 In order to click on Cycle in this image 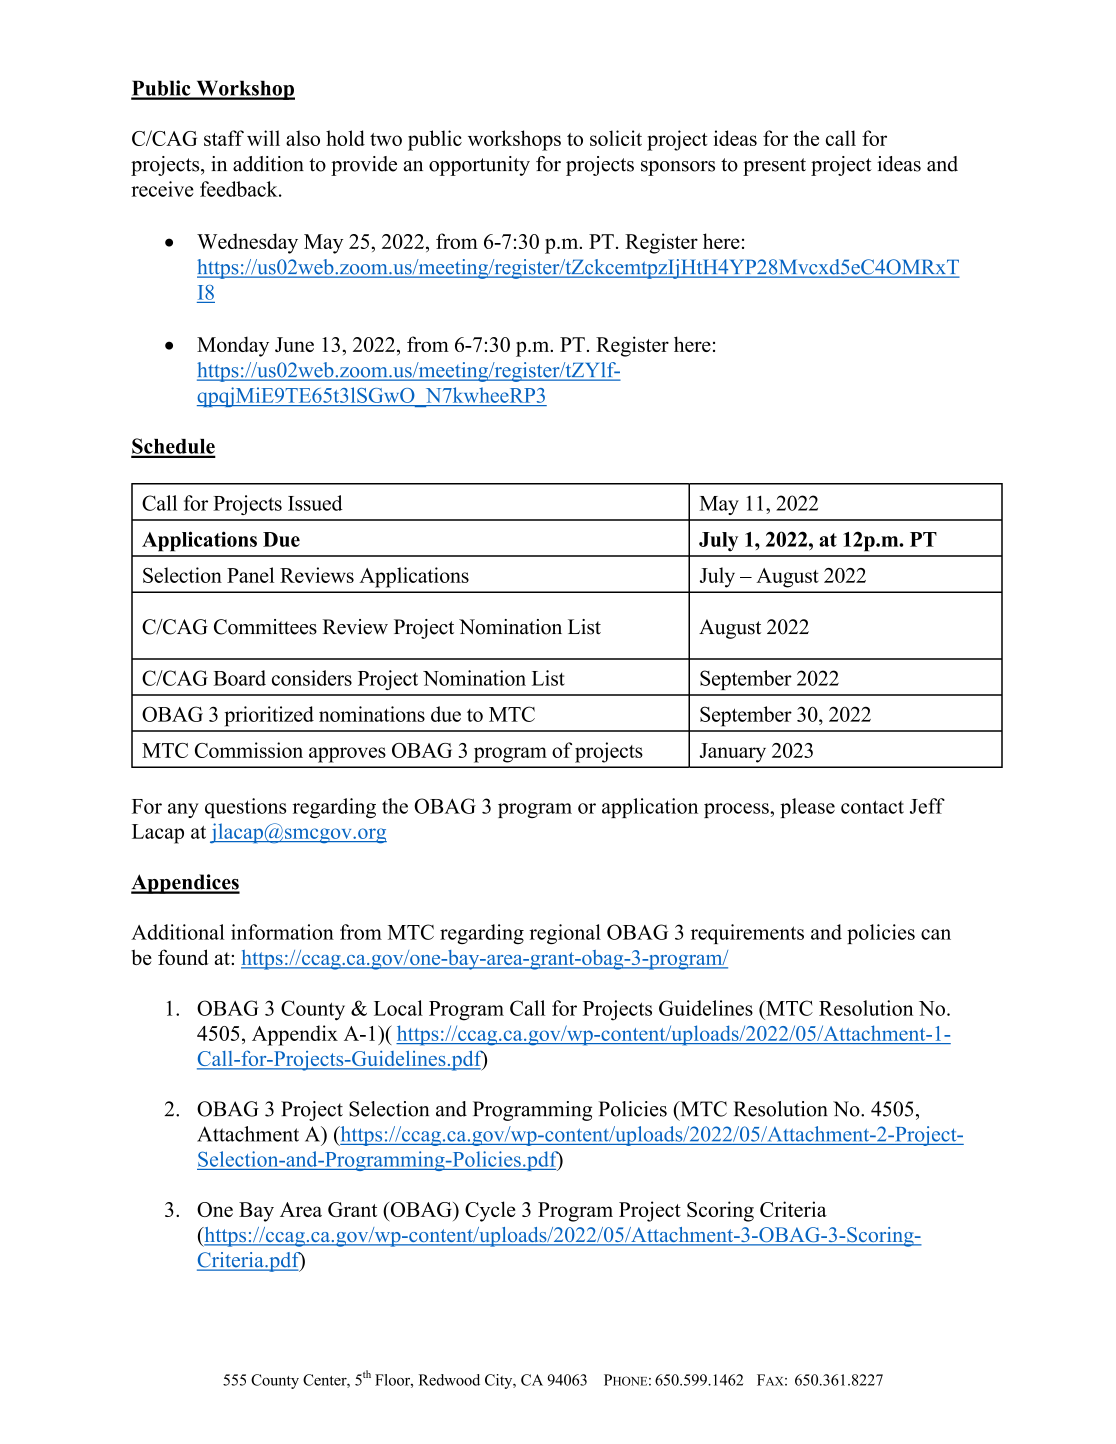, I will do `click(490, 1211)`.
